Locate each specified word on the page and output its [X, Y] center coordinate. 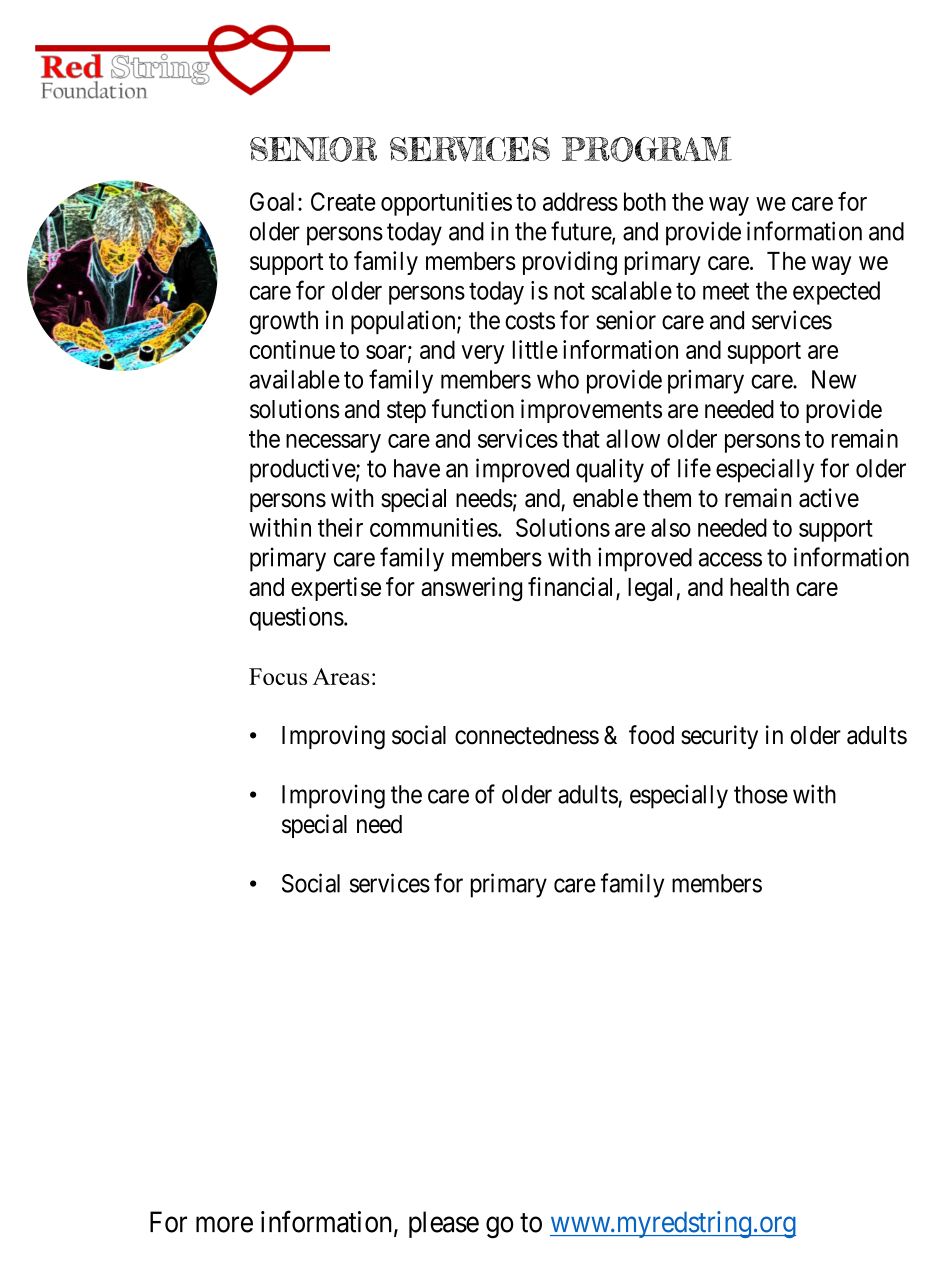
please [444, 1224]
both [645, 201]
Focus [278, 676]
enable [605, 498]
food [651, 735]
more [224, 1225]
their [340, 527]
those [761, 794]
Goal [274, 201]
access [730, 559]
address [580, 201]
